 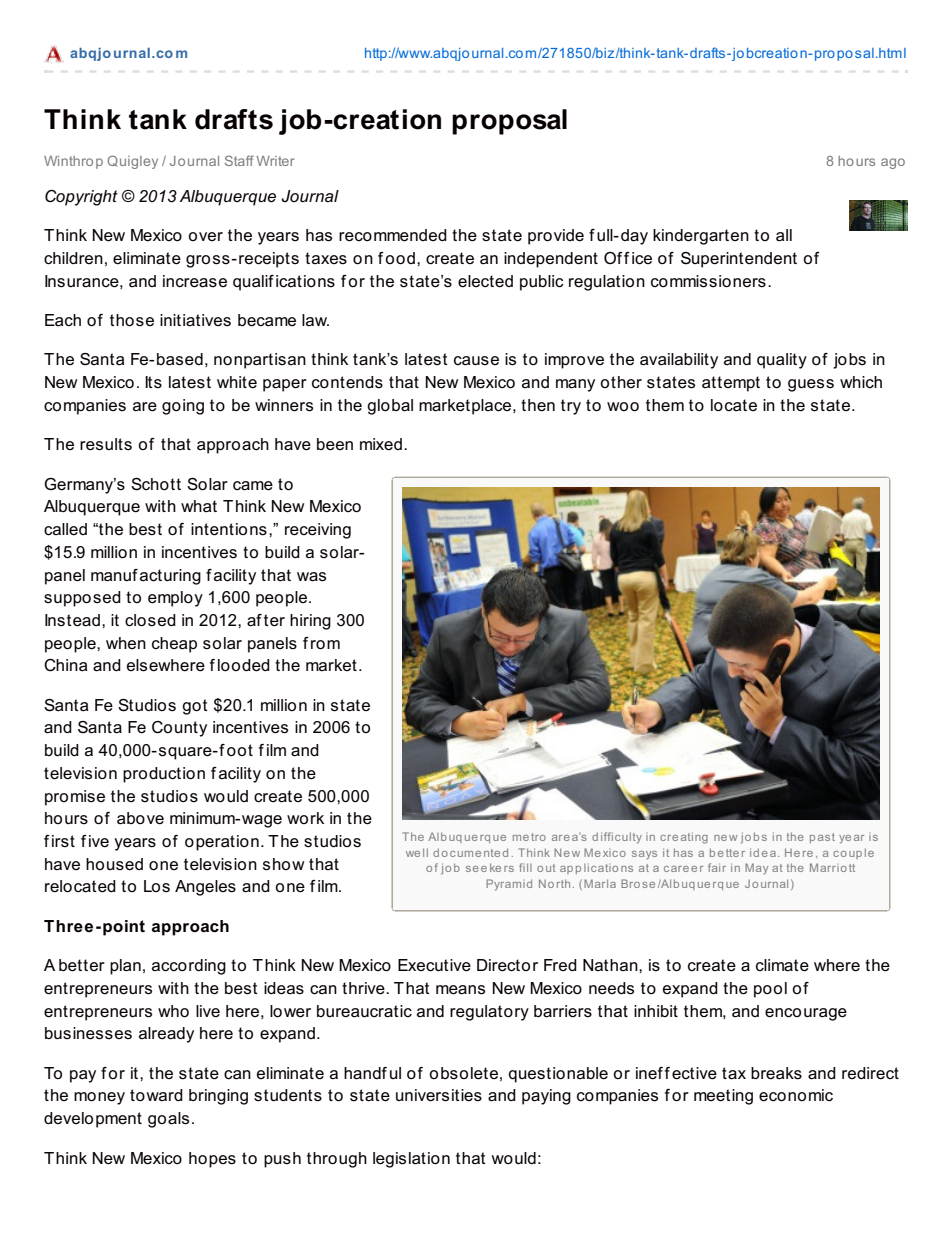 What do you see at coordinates (796, 1095) in the image?
I see `economic` at bounding box center [796, 1095].
